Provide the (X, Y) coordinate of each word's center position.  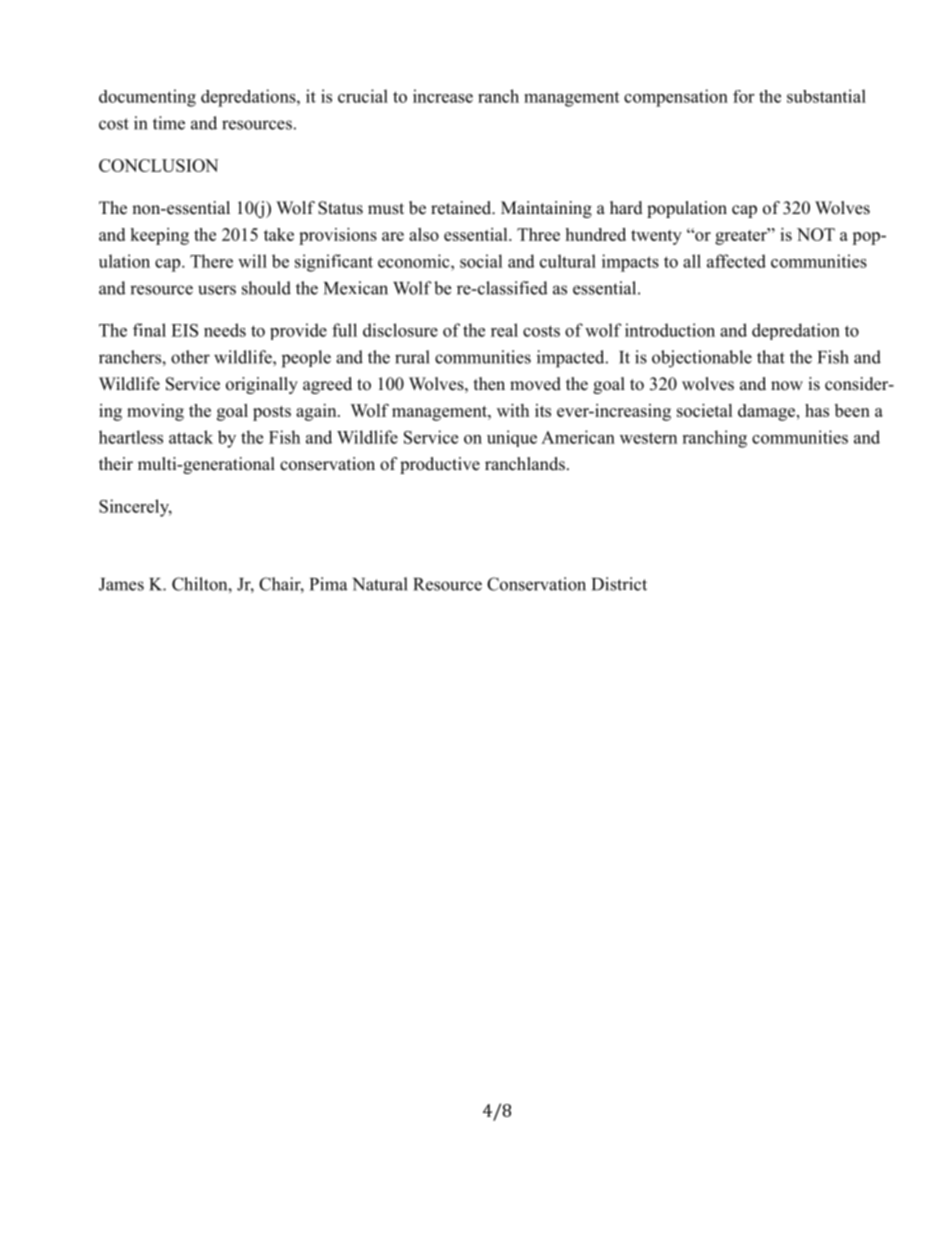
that (771, 357)
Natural (380, 584)
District (619, 584)
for (743, 96)
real (504, 330)
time (169, 123)
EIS (184, 330)
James (121, 584)
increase (443, 96)
